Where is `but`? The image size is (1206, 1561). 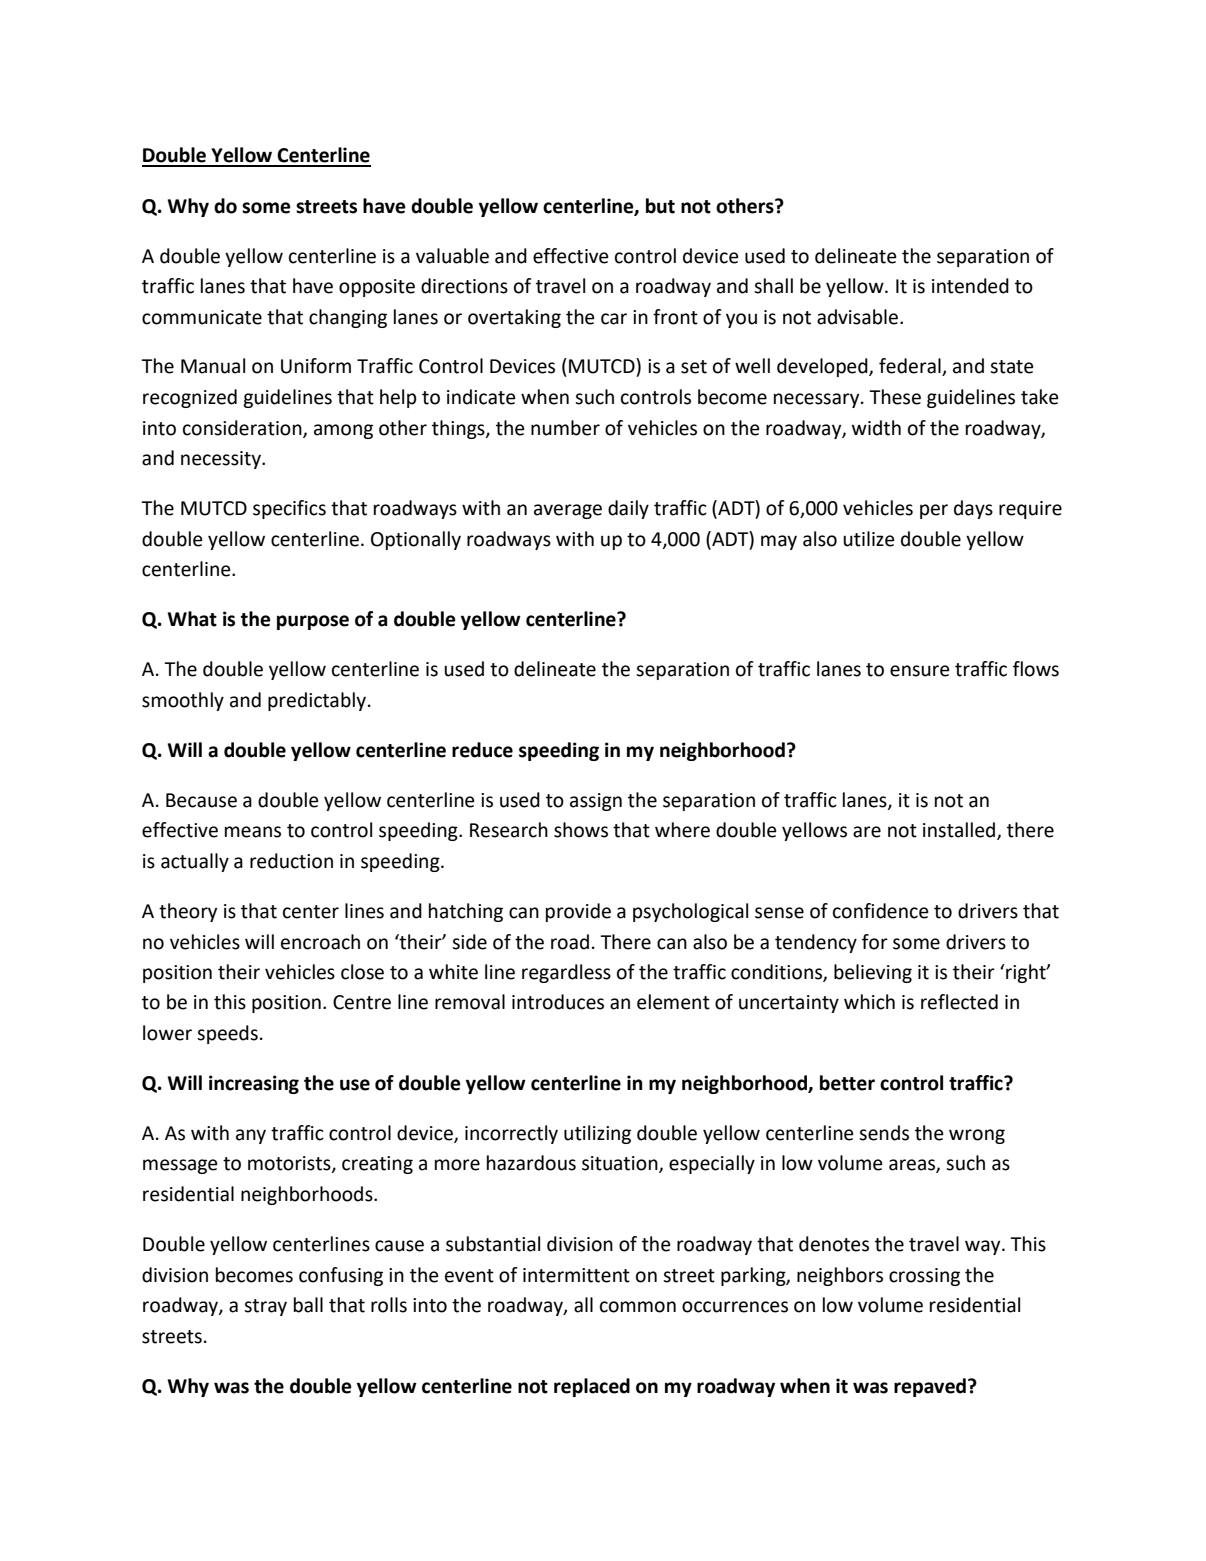 but is located at coordinates (660, 206).
